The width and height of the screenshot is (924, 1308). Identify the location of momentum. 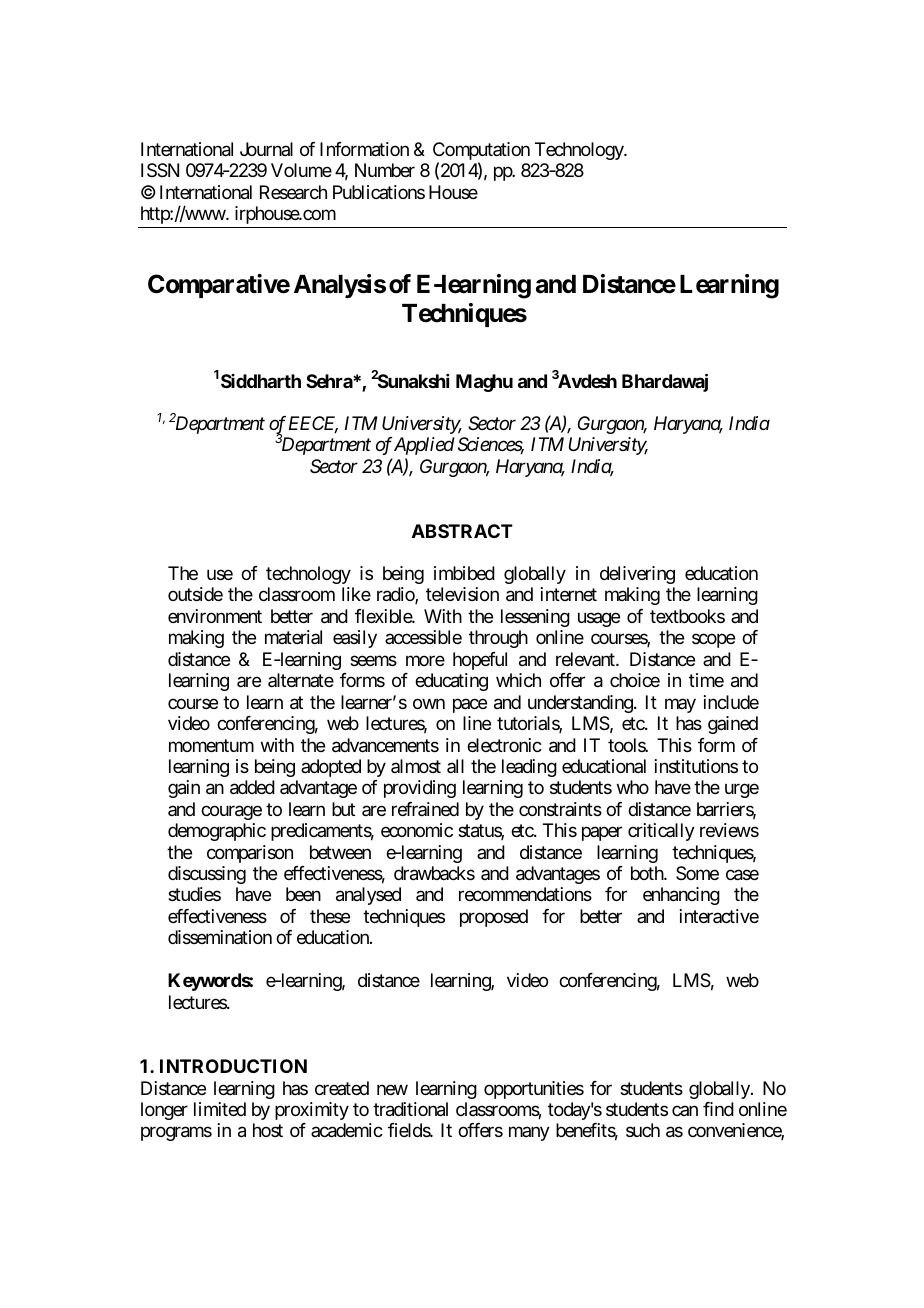
(211, 745).
